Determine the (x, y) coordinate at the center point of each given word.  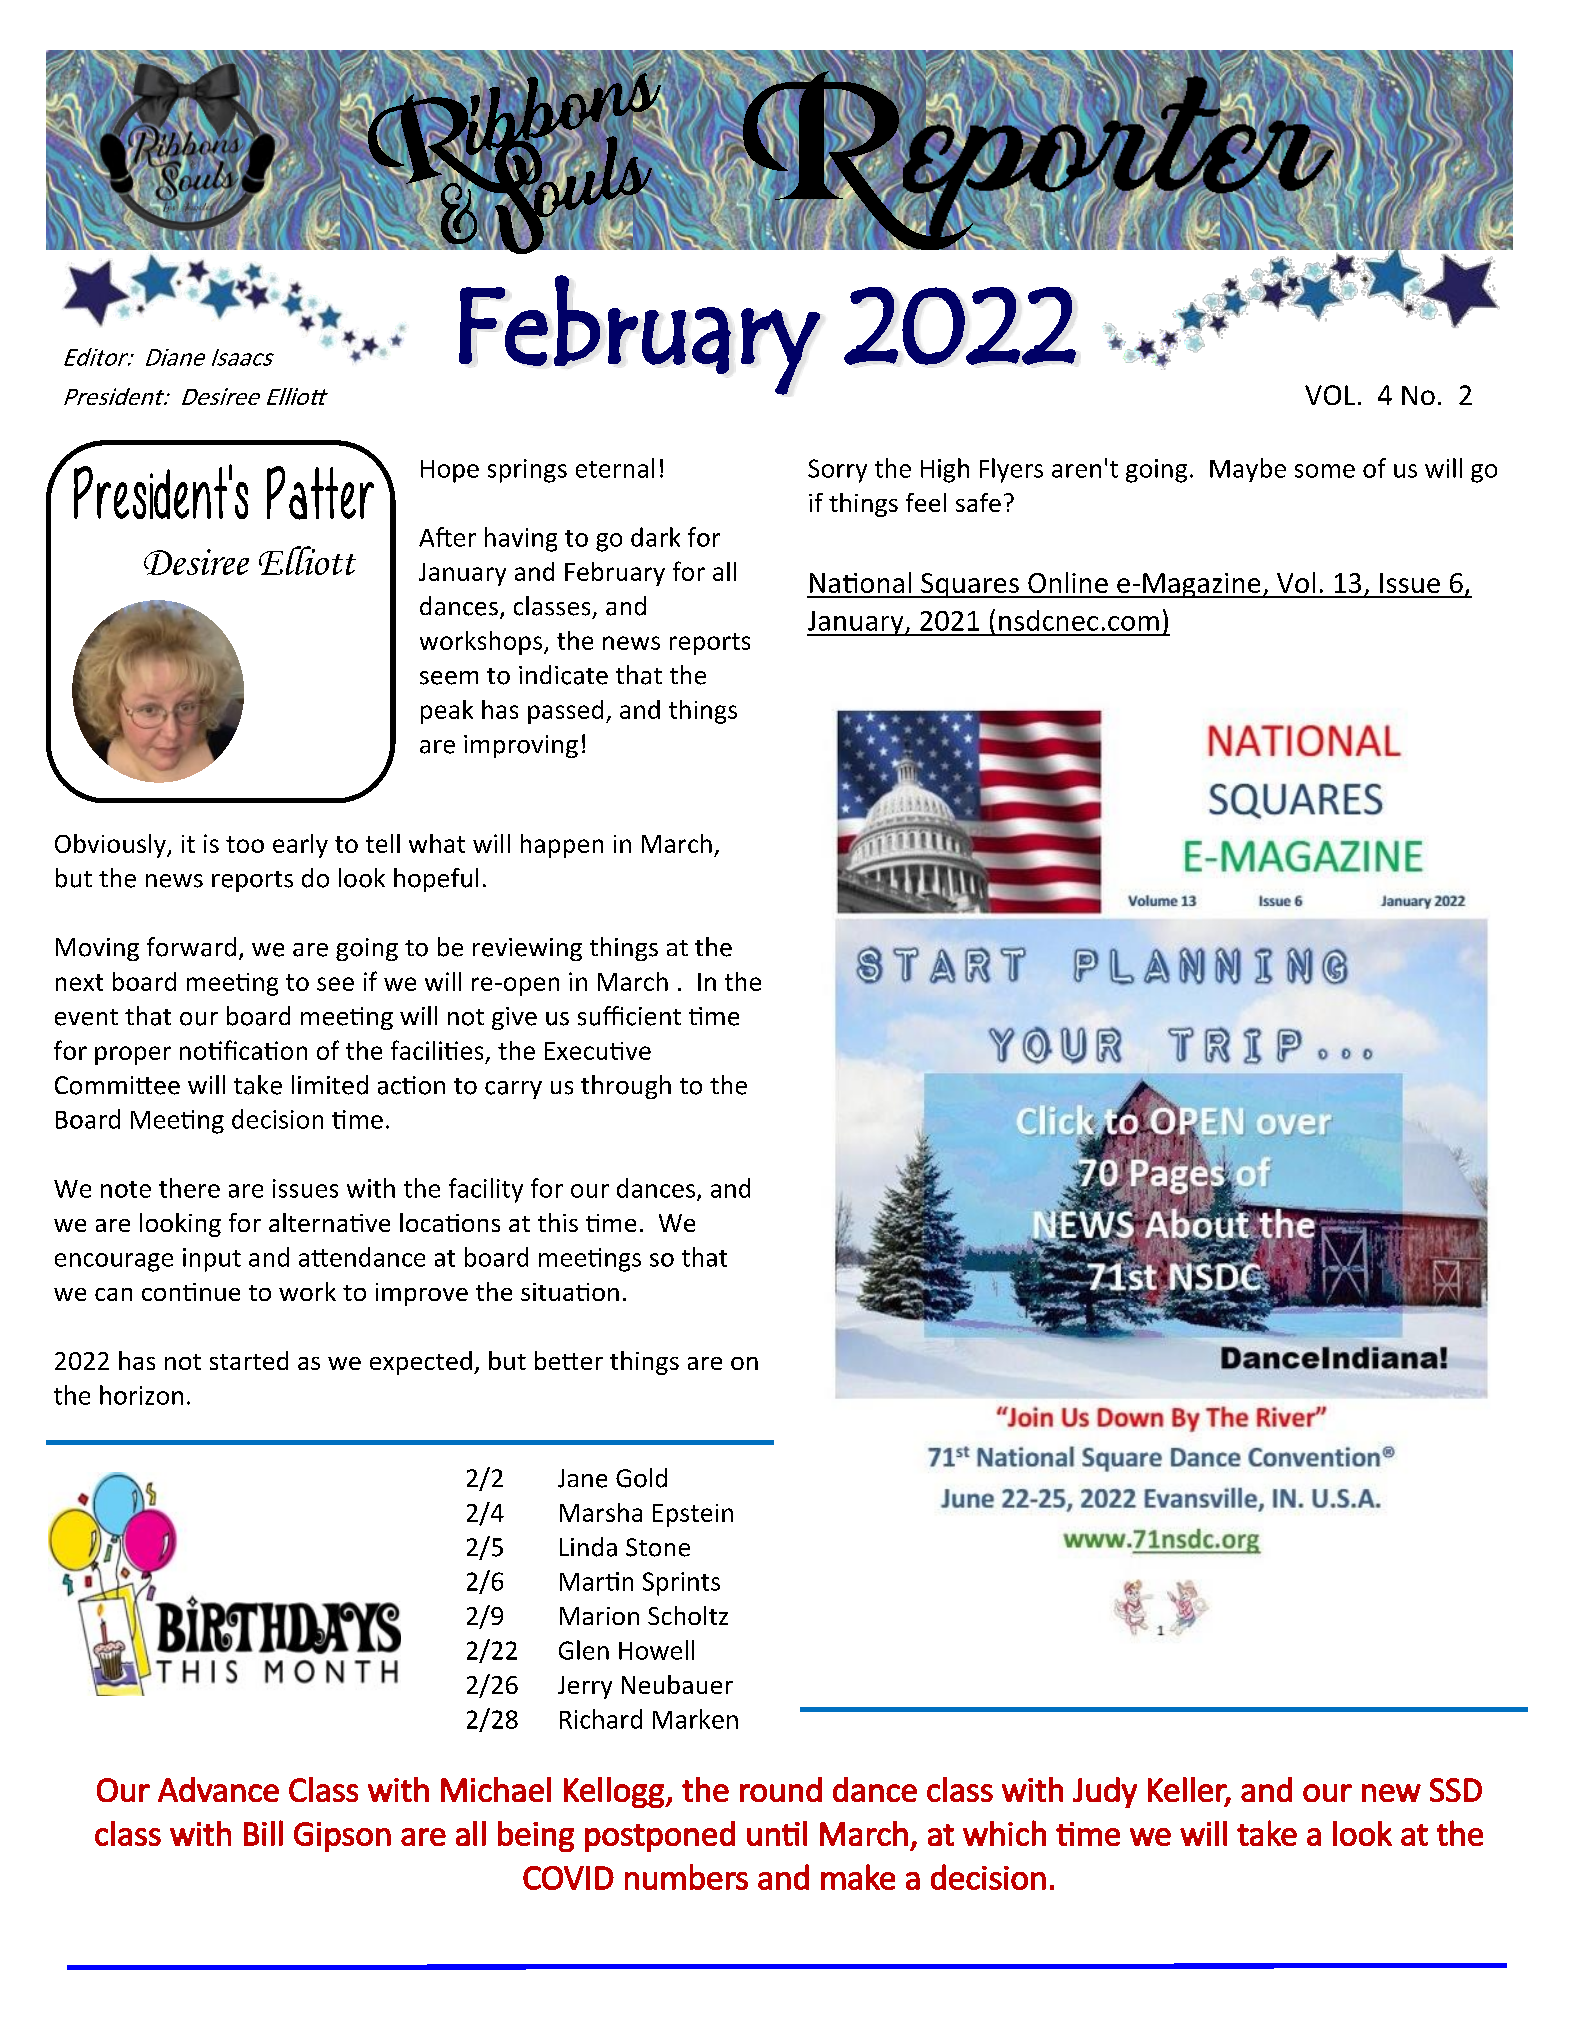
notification (243, 1050)
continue (191, 1292)
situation (570, 1292)
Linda (588, 1547)
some (1325, 471)
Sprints (681, 1584)
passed (565, 712)
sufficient (629, 1016)
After (447, 537)
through (626, 1087)
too (245, 844)
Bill (263, 1833)
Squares (970, 585)
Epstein (693, 1515)
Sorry (837, 471)
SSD (1456, 1790)
